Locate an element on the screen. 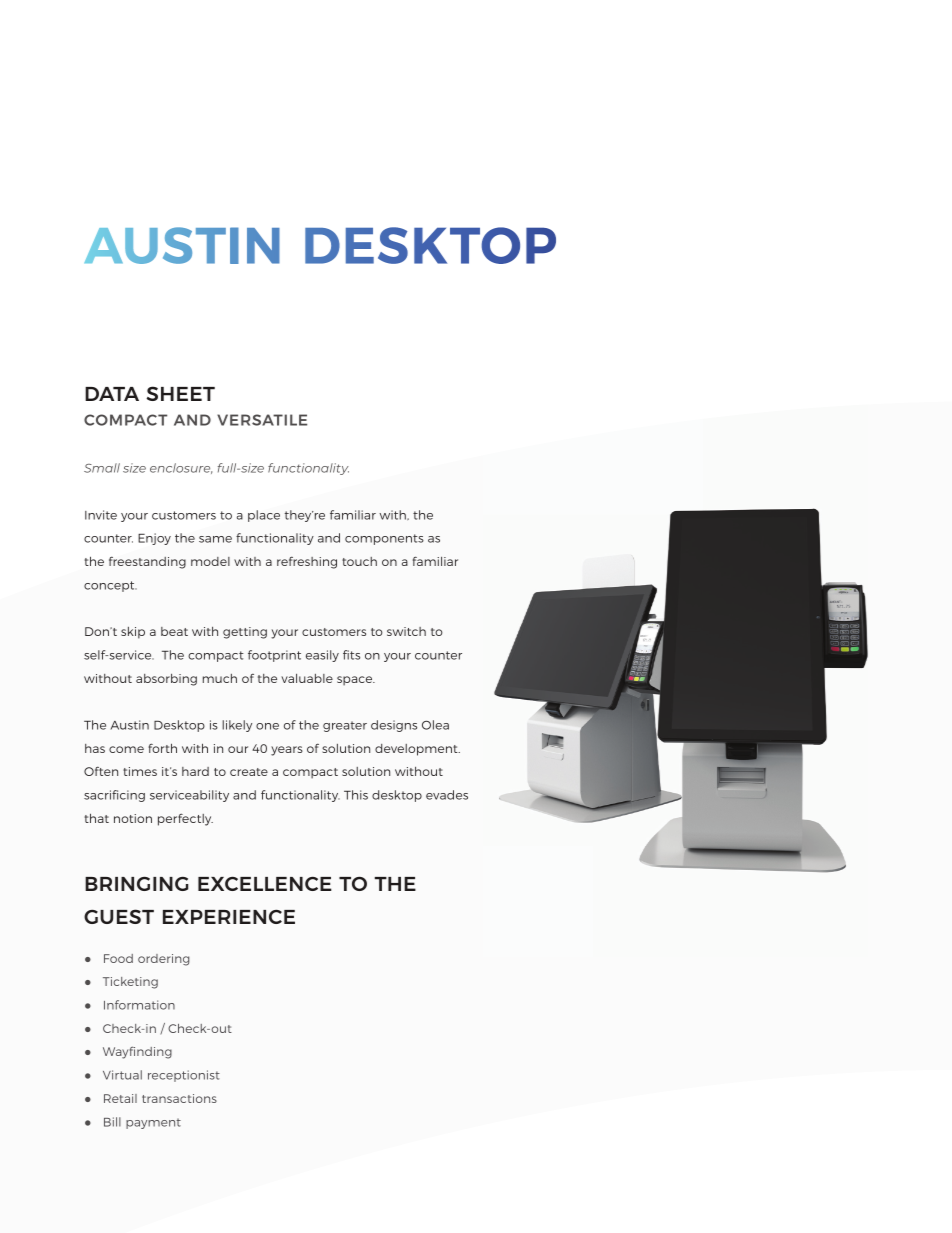  components is located at coordinates (384, 539).
